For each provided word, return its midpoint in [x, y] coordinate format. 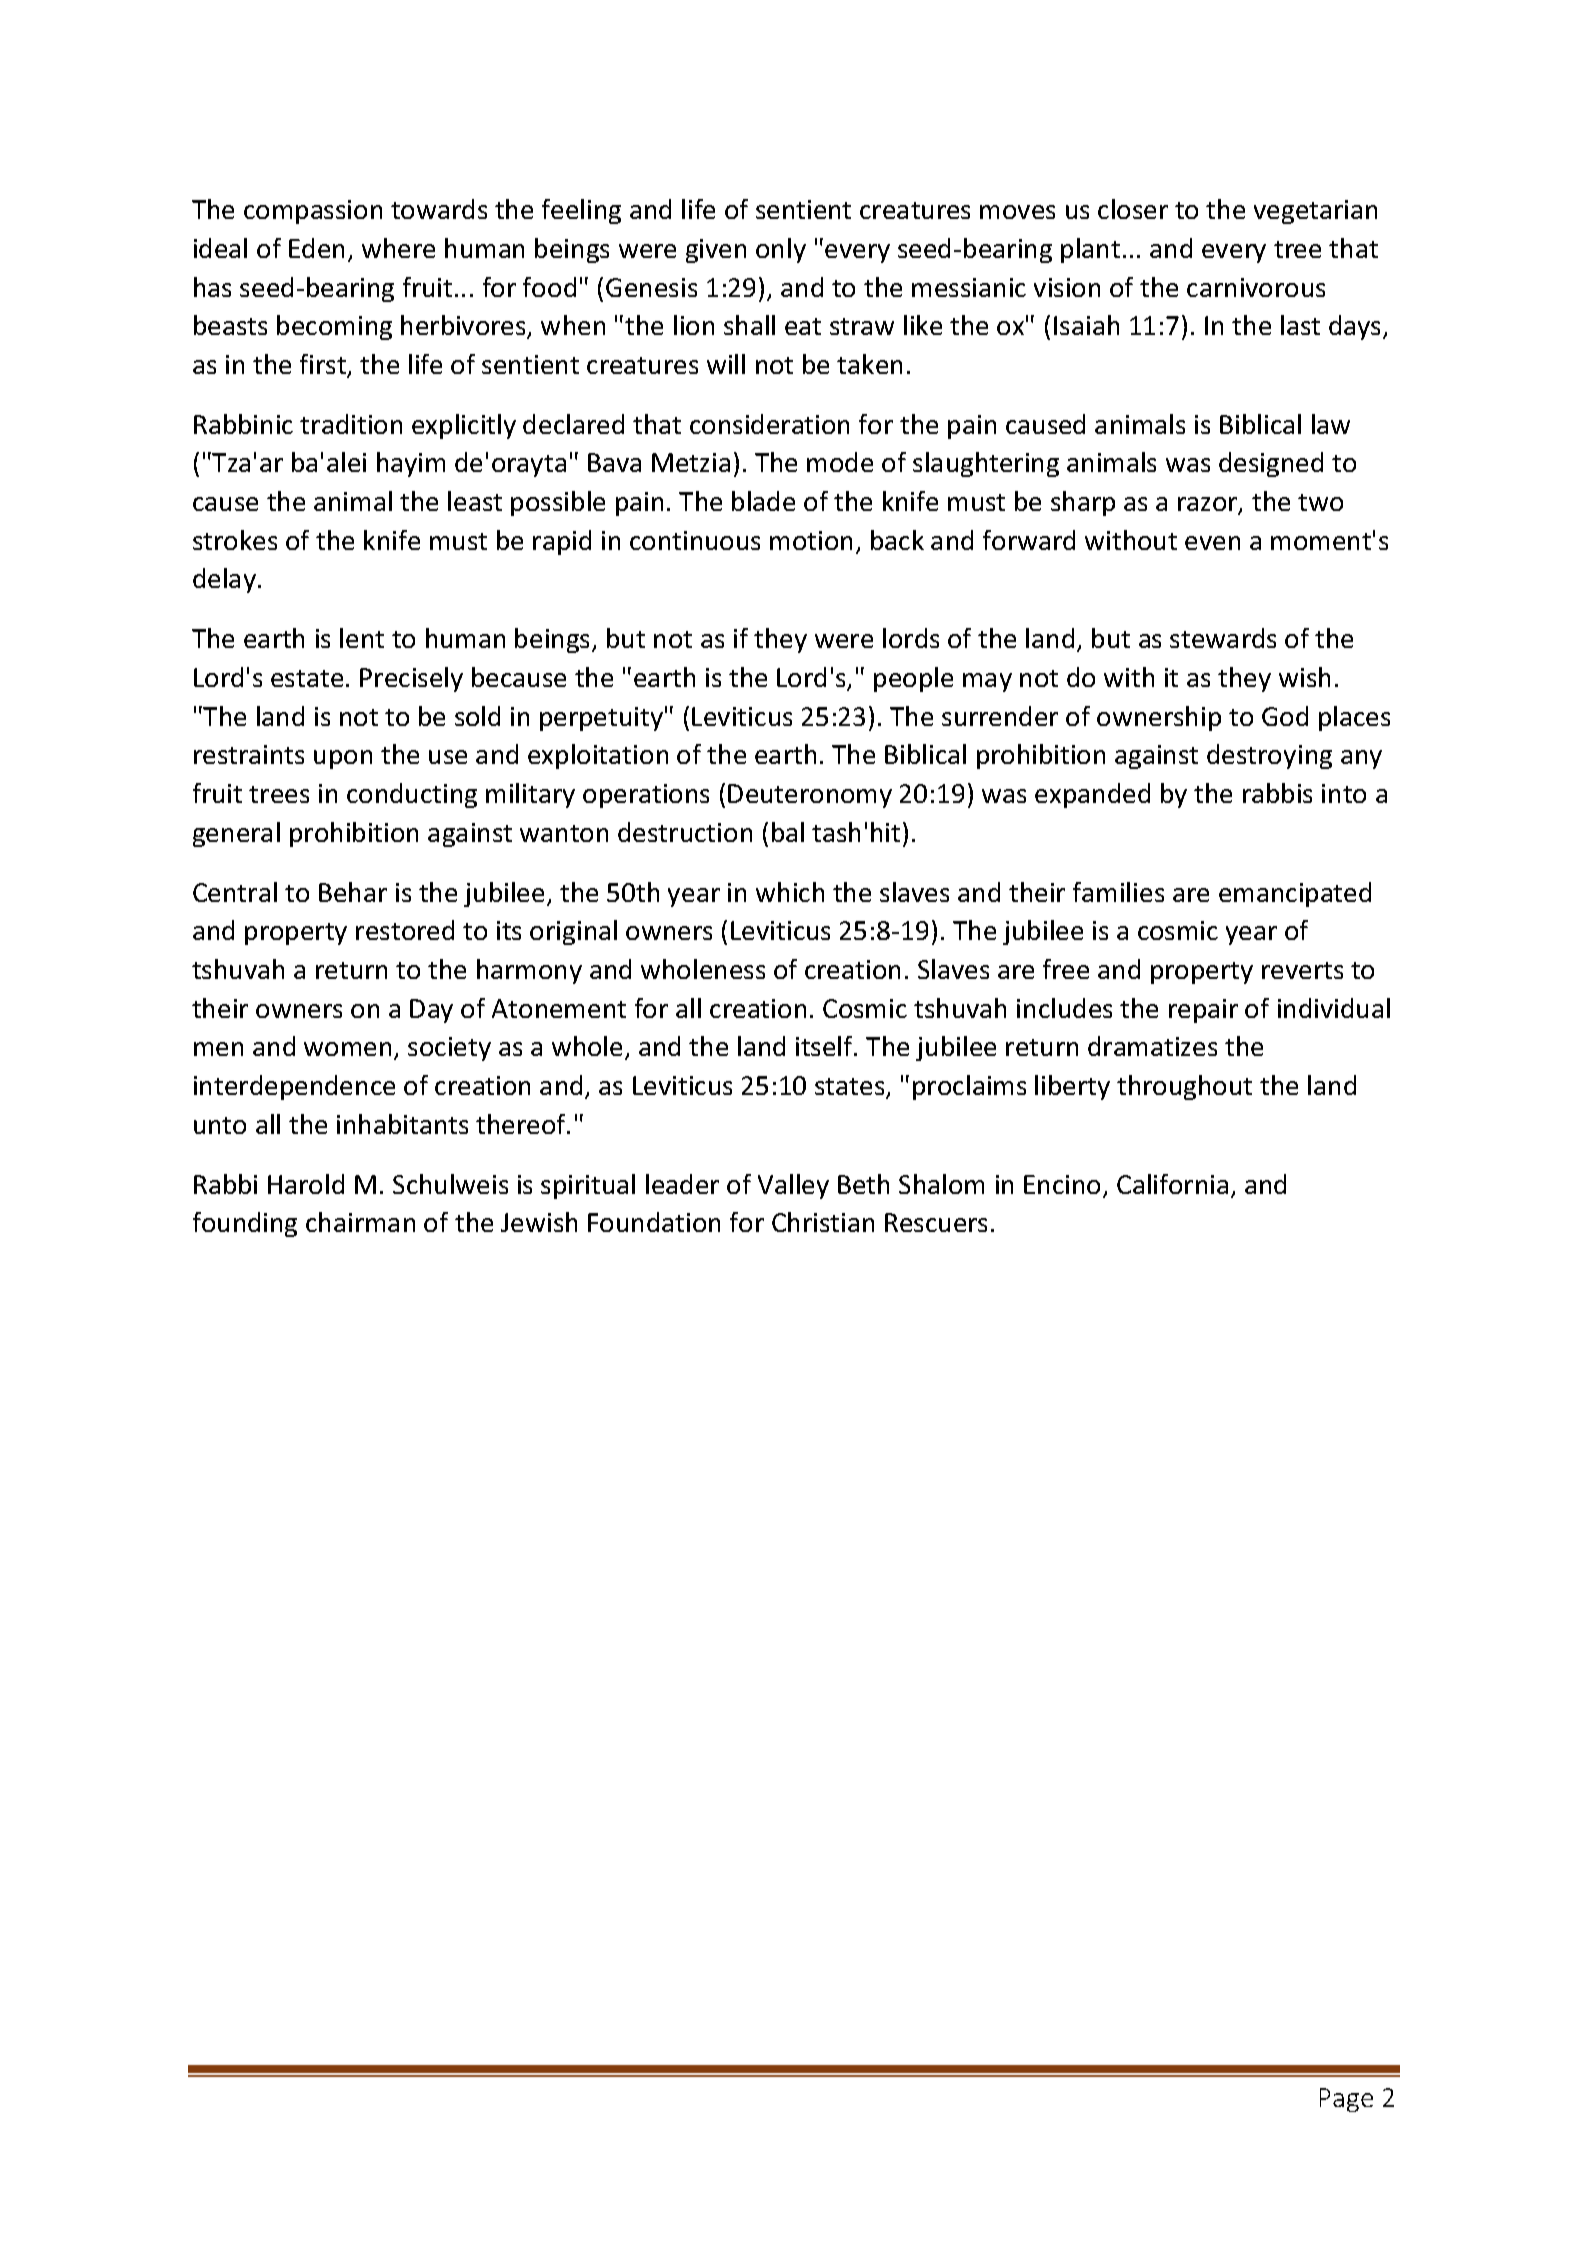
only [781, 250]
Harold [306, 1184]
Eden [316, 248]
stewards [1223, 638]
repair [1203, 1011]
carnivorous [1256, 287]
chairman [360, 1222]
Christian [823, 1222]
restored [405, 930]
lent [362, 638]
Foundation [654, 1222]
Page [1346, 2100]
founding [245, 1224]
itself [825, 1046]
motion [811, 540]
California [1172, 1184]
